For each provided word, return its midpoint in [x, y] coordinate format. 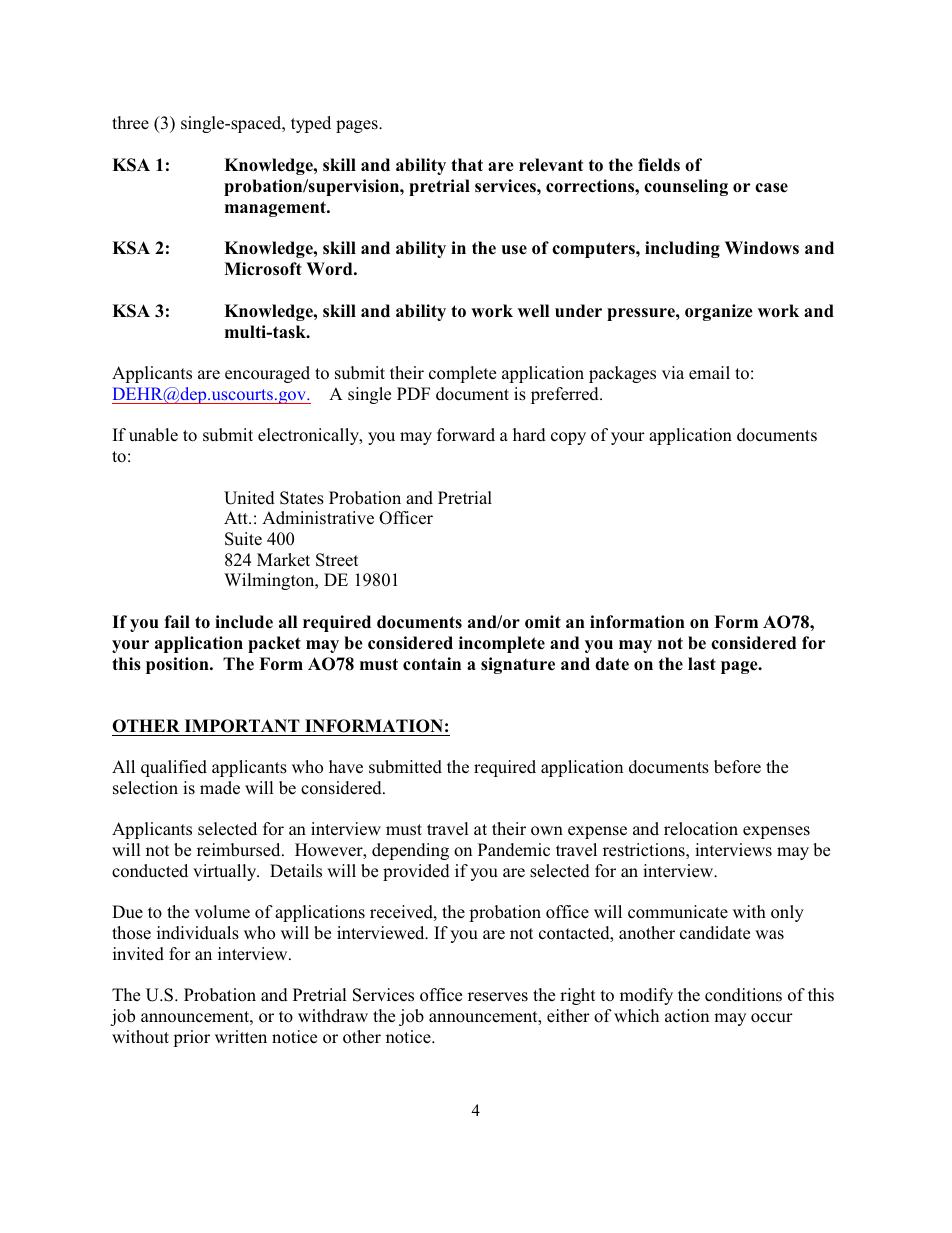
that [467, 164]
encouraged [267, 374]
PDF [413, 393]
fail [177, 621]
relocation [701, 829]
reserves [498, 997]
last [702, 663]
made [220, 788]
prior [191, 1038]
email [709, 372]
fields [659, 165]
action [687, 1016]
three [130, 122]
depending [410, 851]
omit [543, 621]
